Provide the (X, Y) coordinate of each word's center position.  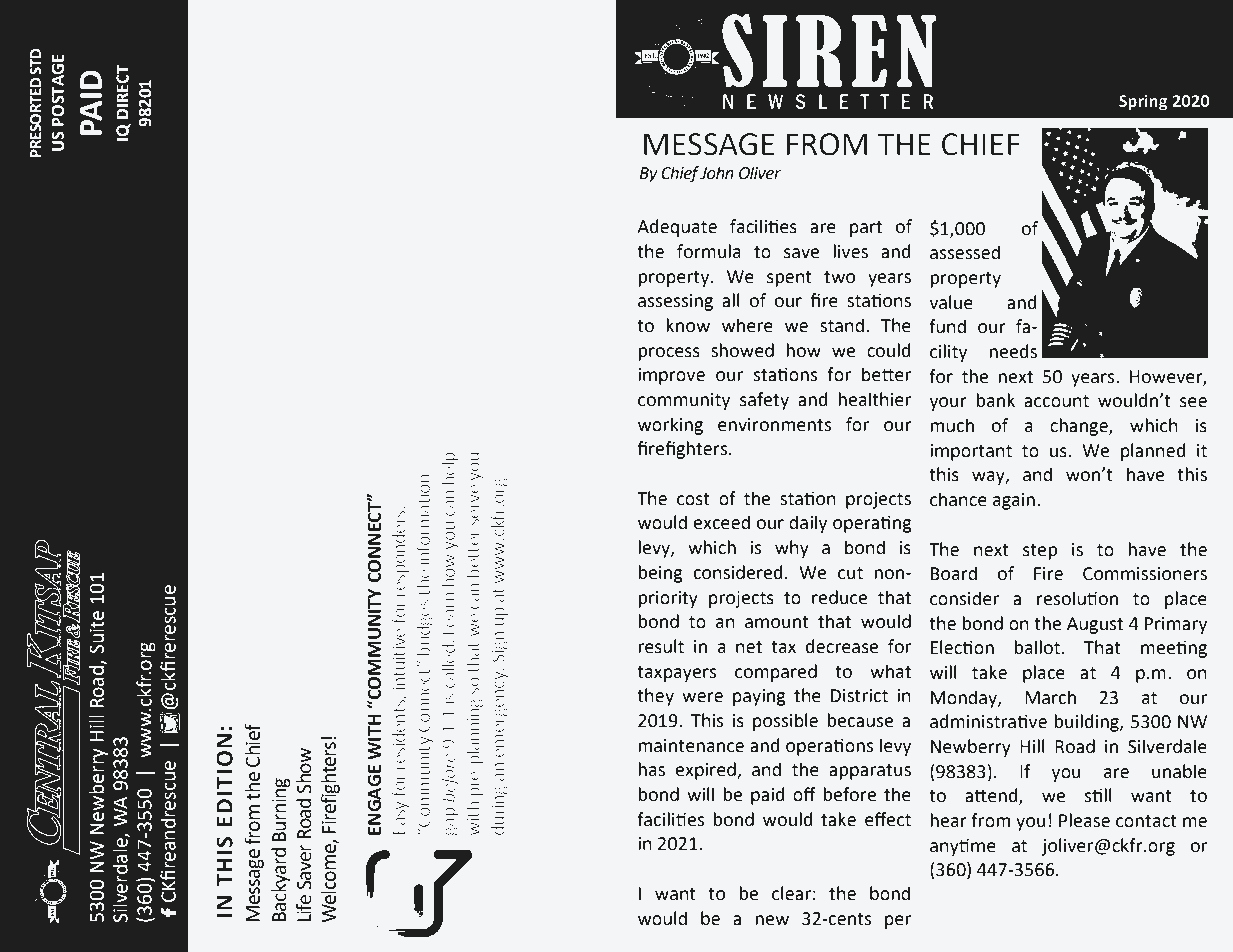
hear (948, 820)
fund (947, 326)
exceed (722, 522)
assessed (965, 252)
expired (707, 771)
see (1193, 402)
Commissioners (1145, 574)
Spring (1143, 103)
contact (1146, 821)
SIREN (829, 51)
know (688, 325)
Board (954, 573)
